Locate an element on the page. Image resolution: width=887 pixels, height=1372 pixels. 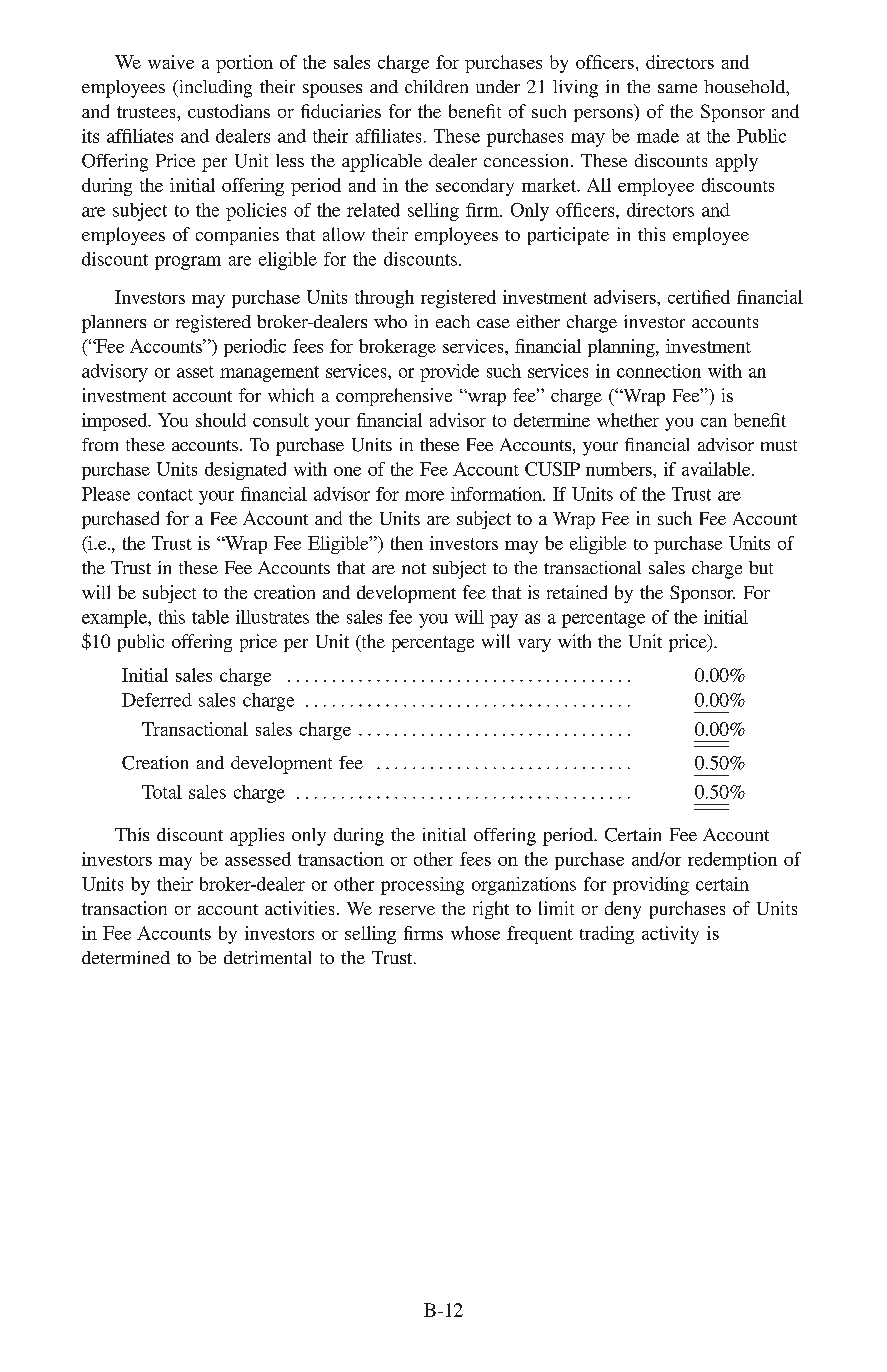
vary is located at coordinates (534, 645).
